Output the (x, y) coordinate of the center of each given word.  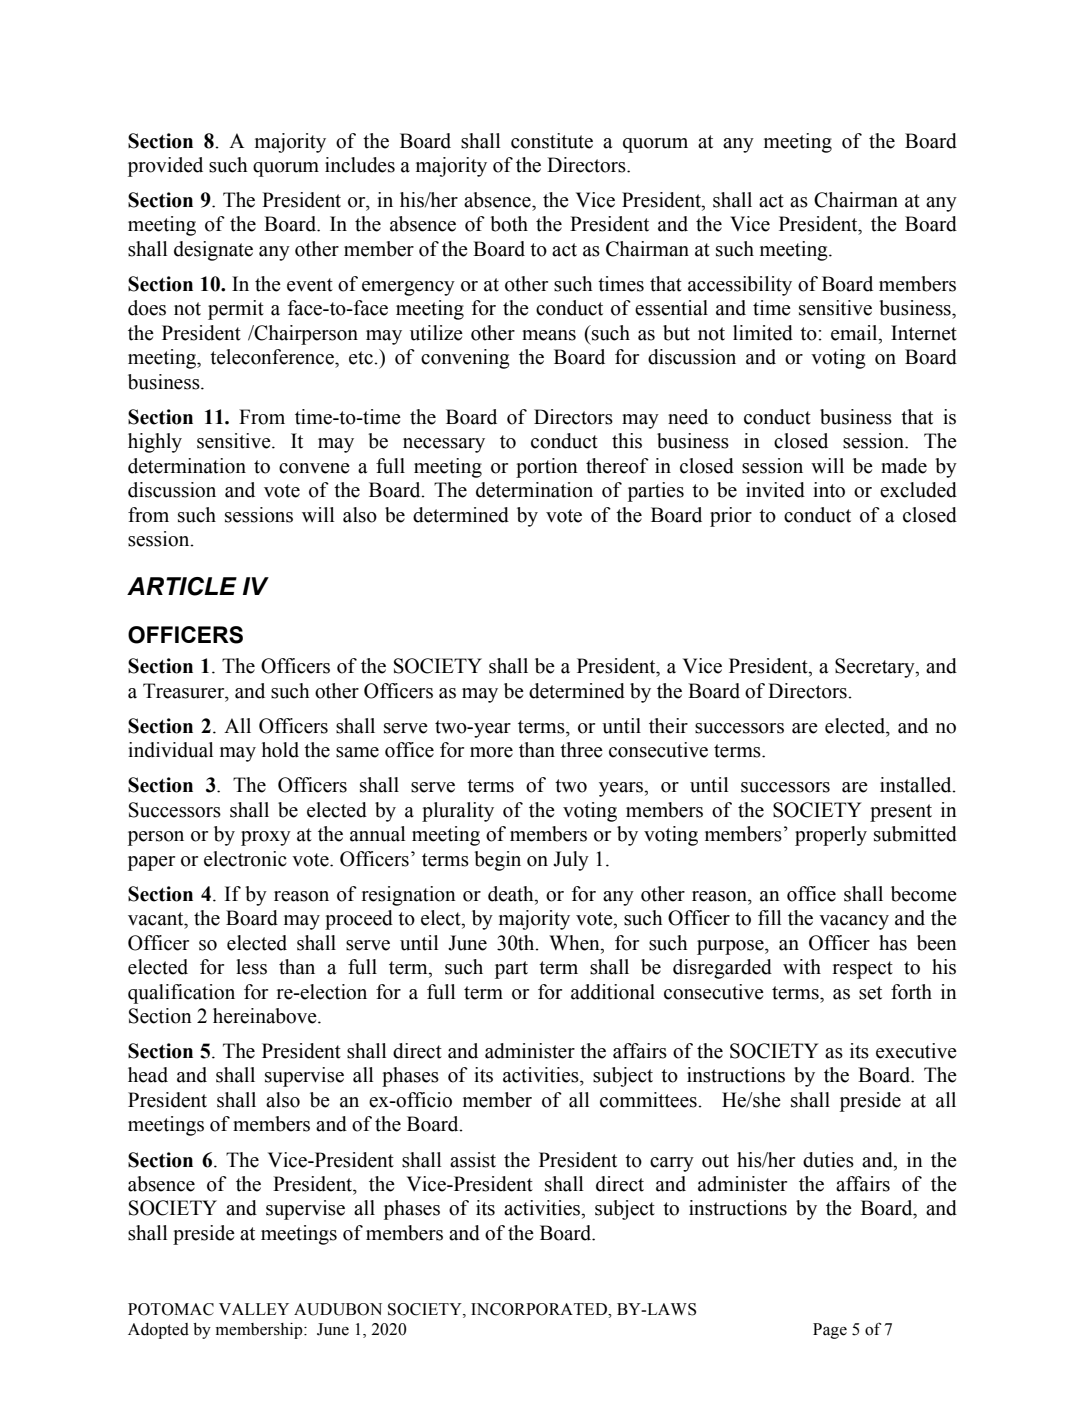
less (251, 967)
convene (314, 468)
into (829, 490)
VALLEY (254, 1309)
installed (917, 785)
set (870, 993)
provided (165, 167)
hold (280, 750)
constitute (552, 141)
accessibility (740, 286)
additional (613, 992)
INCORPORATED (540, 1309)
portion (547, 468)
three (581, 750)
